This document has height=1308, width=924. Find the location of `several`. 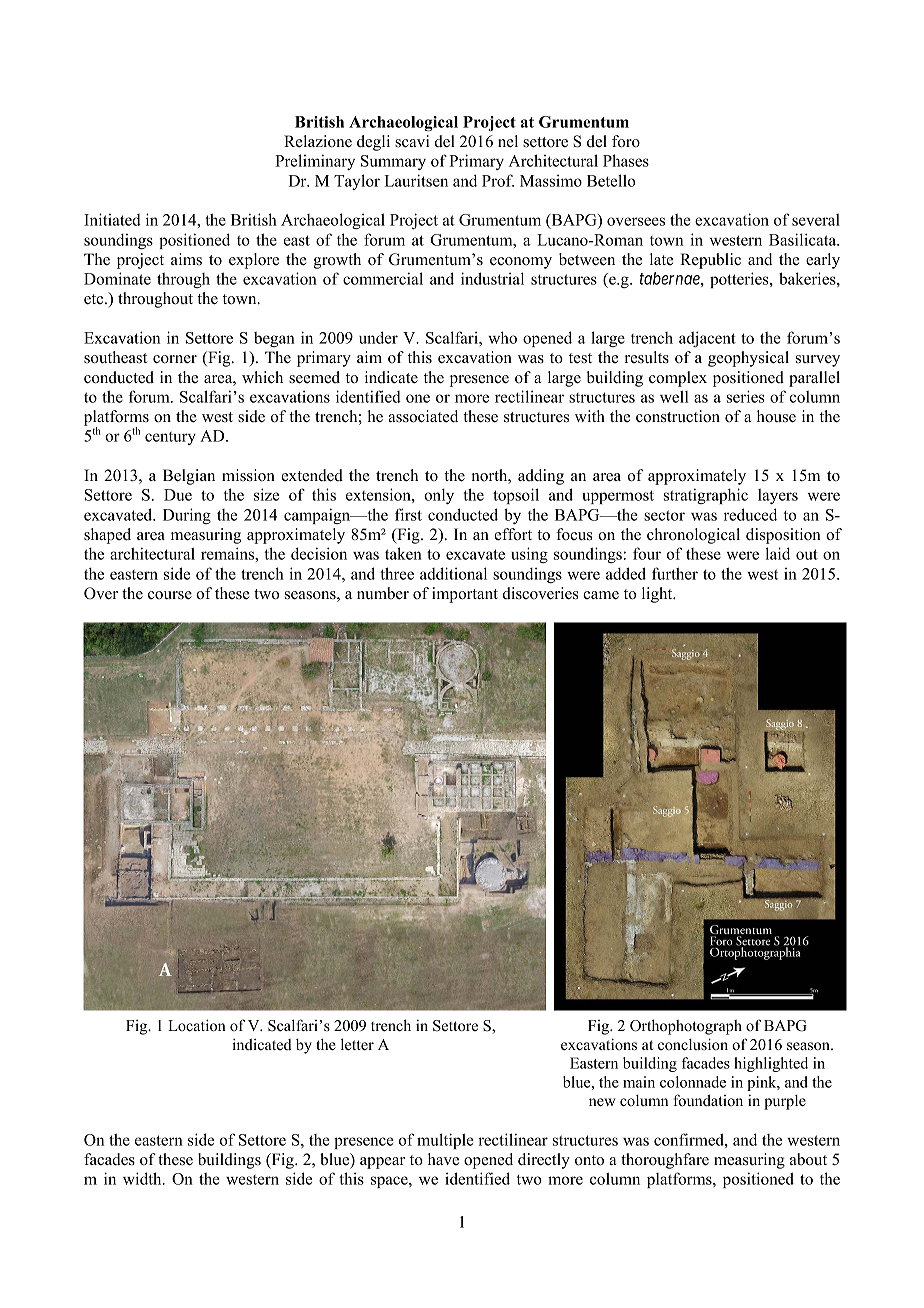

several is located at coordinates (816, 220).
